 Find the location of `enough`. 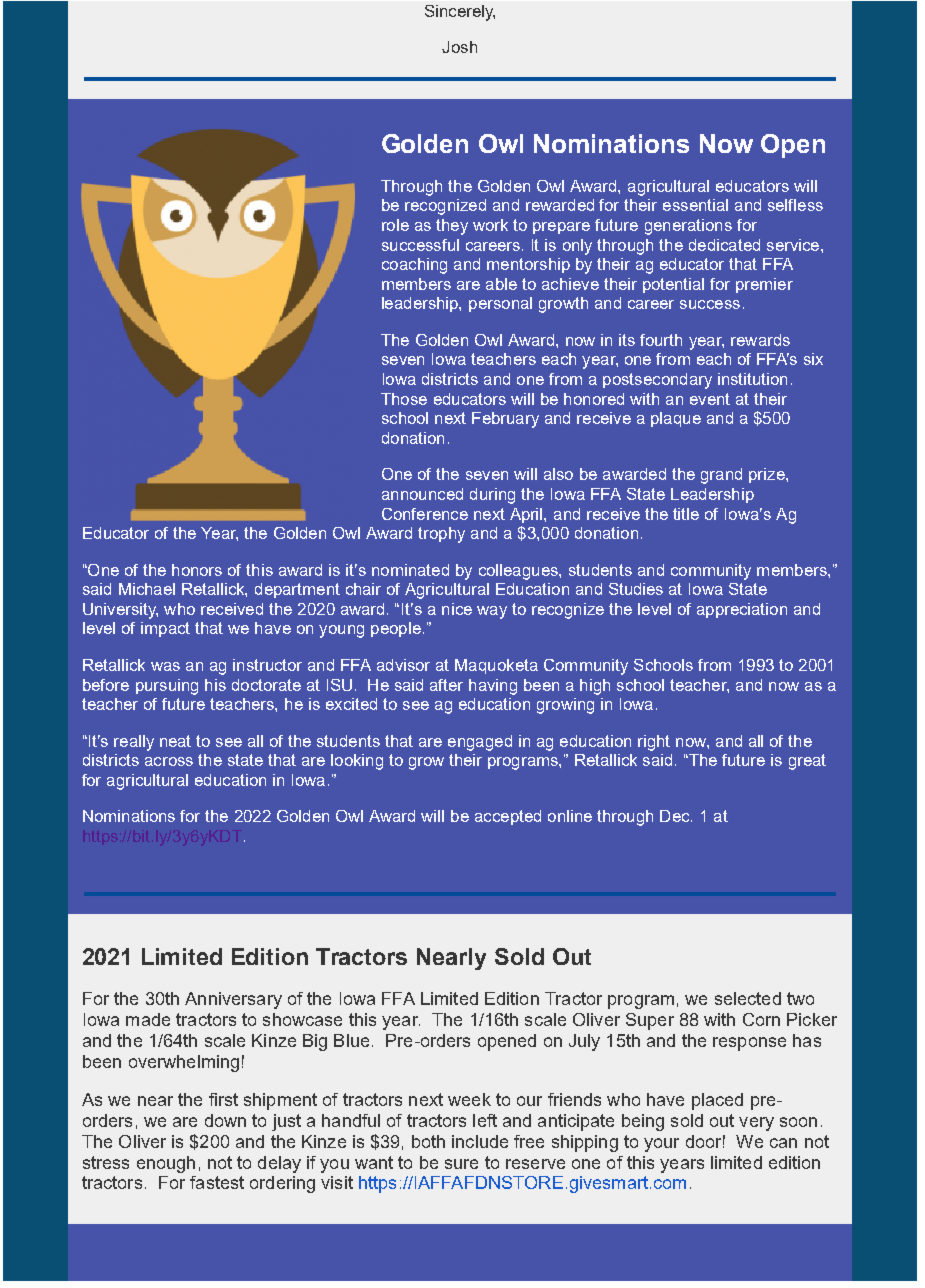

enough is located at coordinates (166, 1164).
